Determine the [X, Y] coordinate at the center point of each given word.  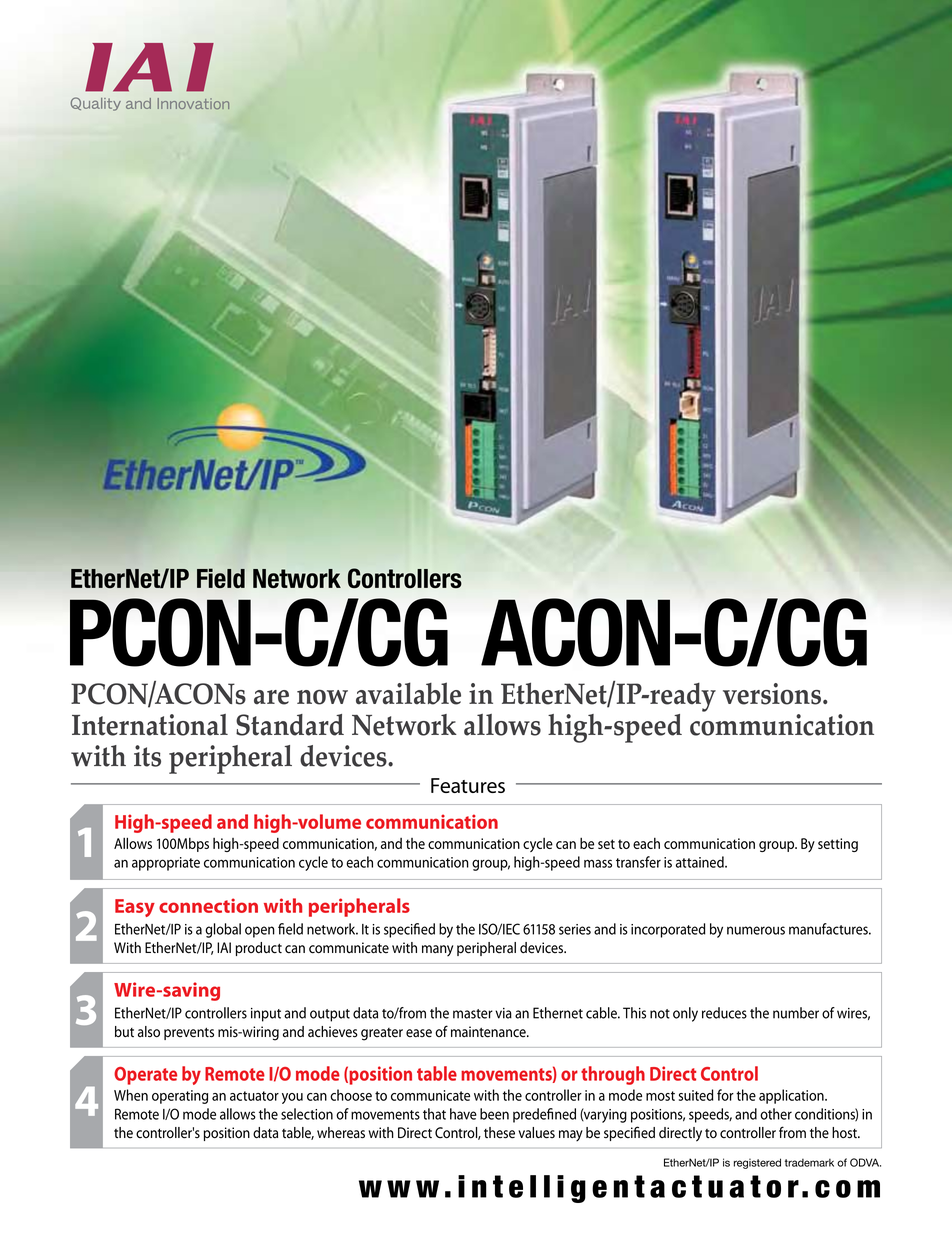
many [437, 950]
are [271, 697]
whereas [341, 1133]
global [223, 930]
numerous [756, 930]
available [408, 693]
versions [772, 694]
